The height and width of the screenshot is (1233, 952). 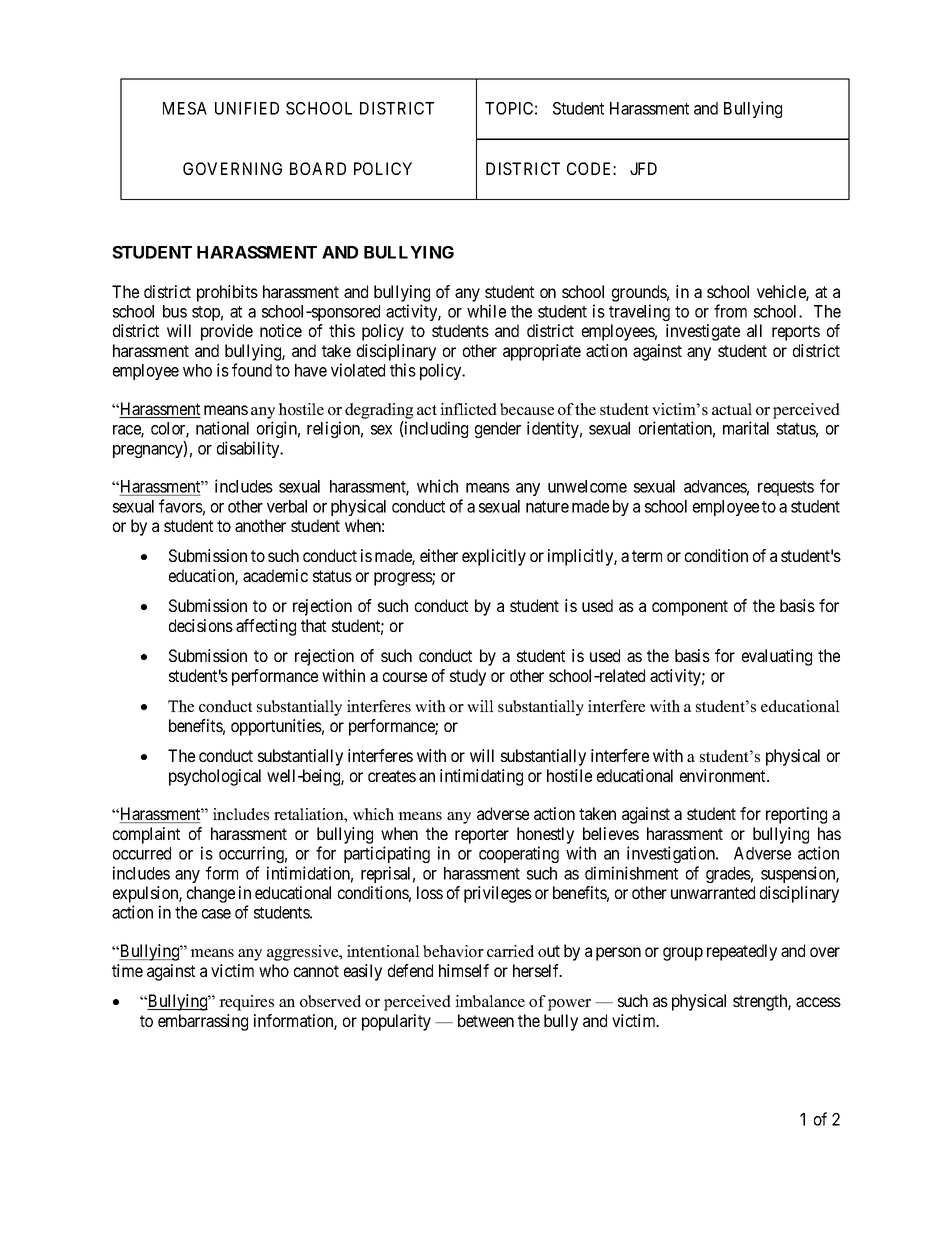 I want to click on requires, so click(x=246, y=1003).
